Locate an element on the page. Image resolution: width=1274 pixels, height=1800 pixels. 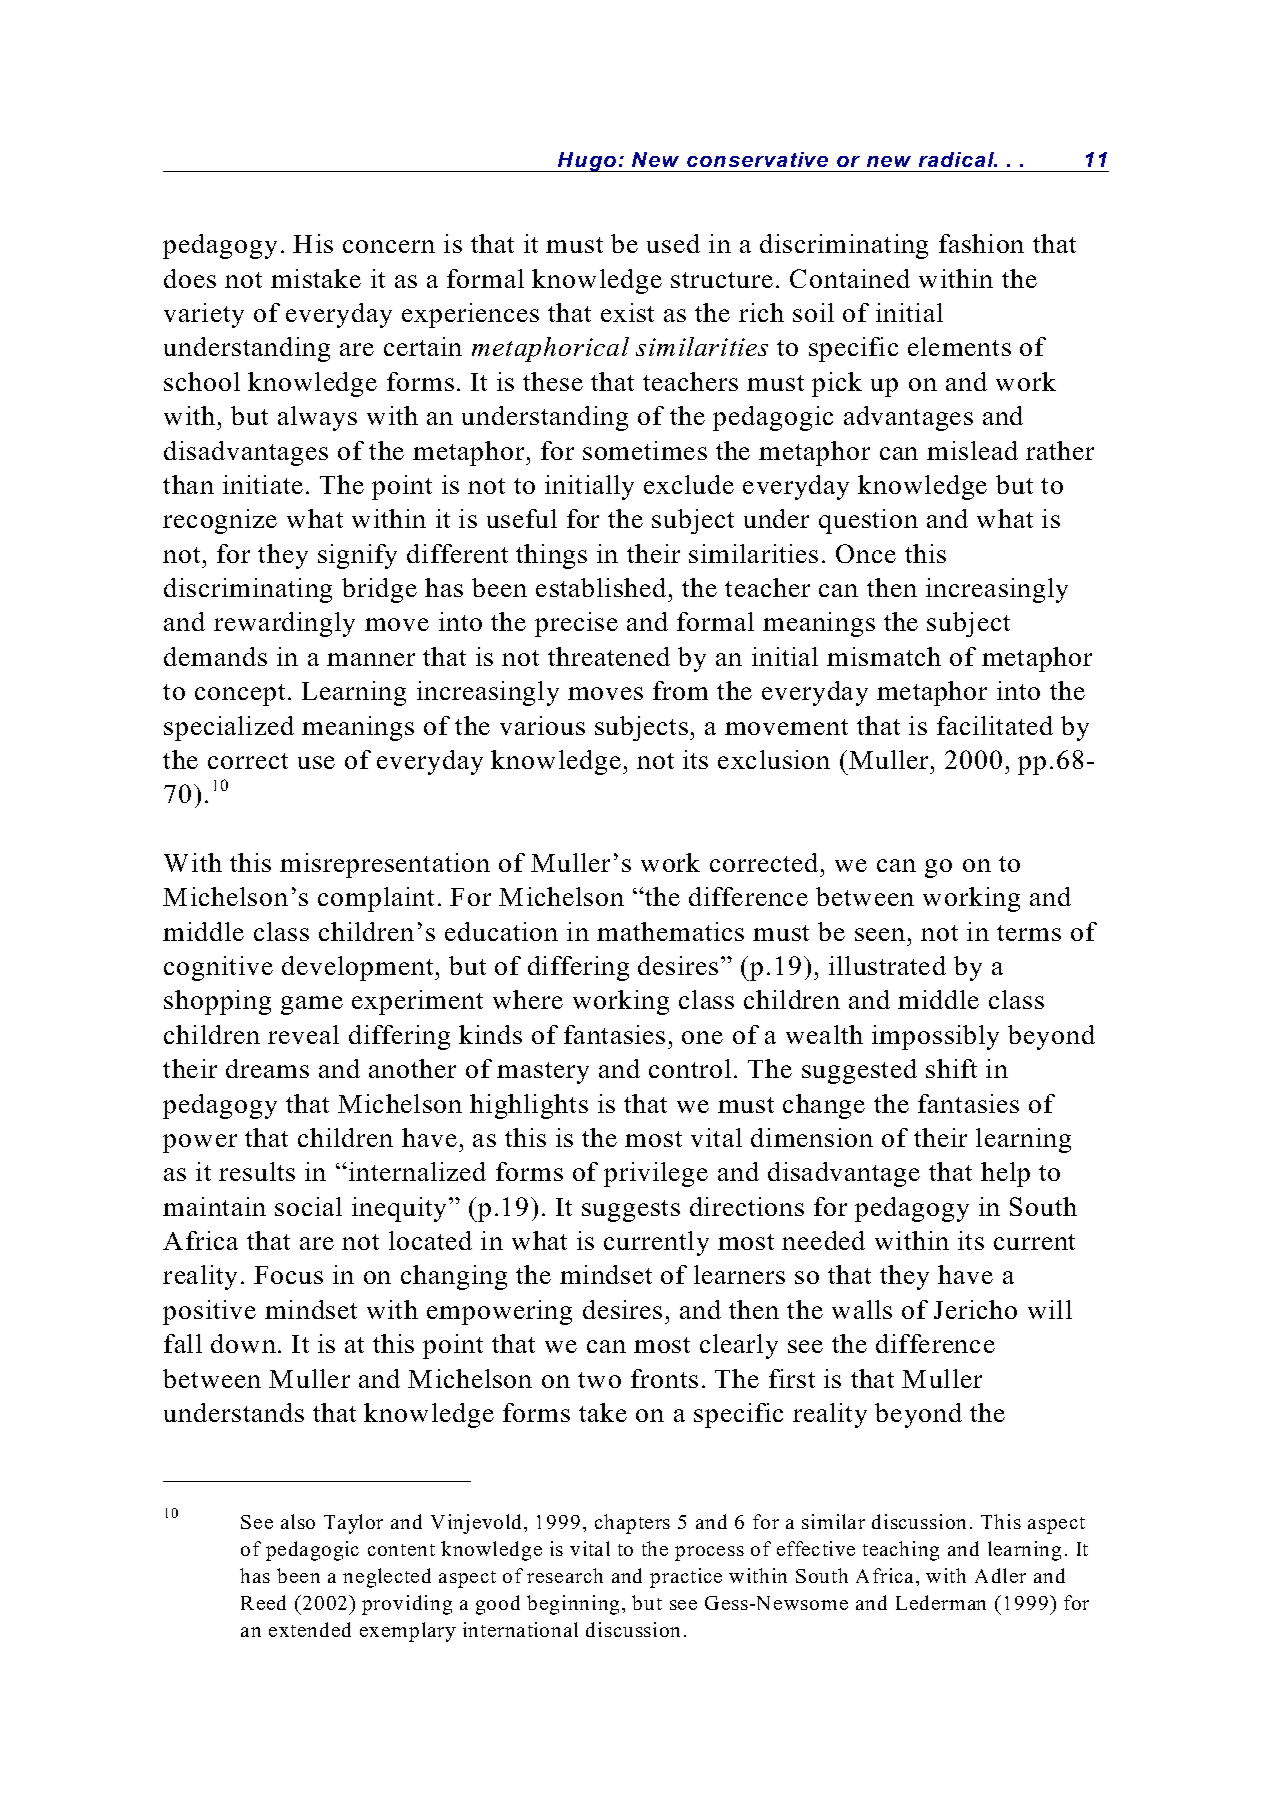
mathematics is located at coordinates (670, 931).
